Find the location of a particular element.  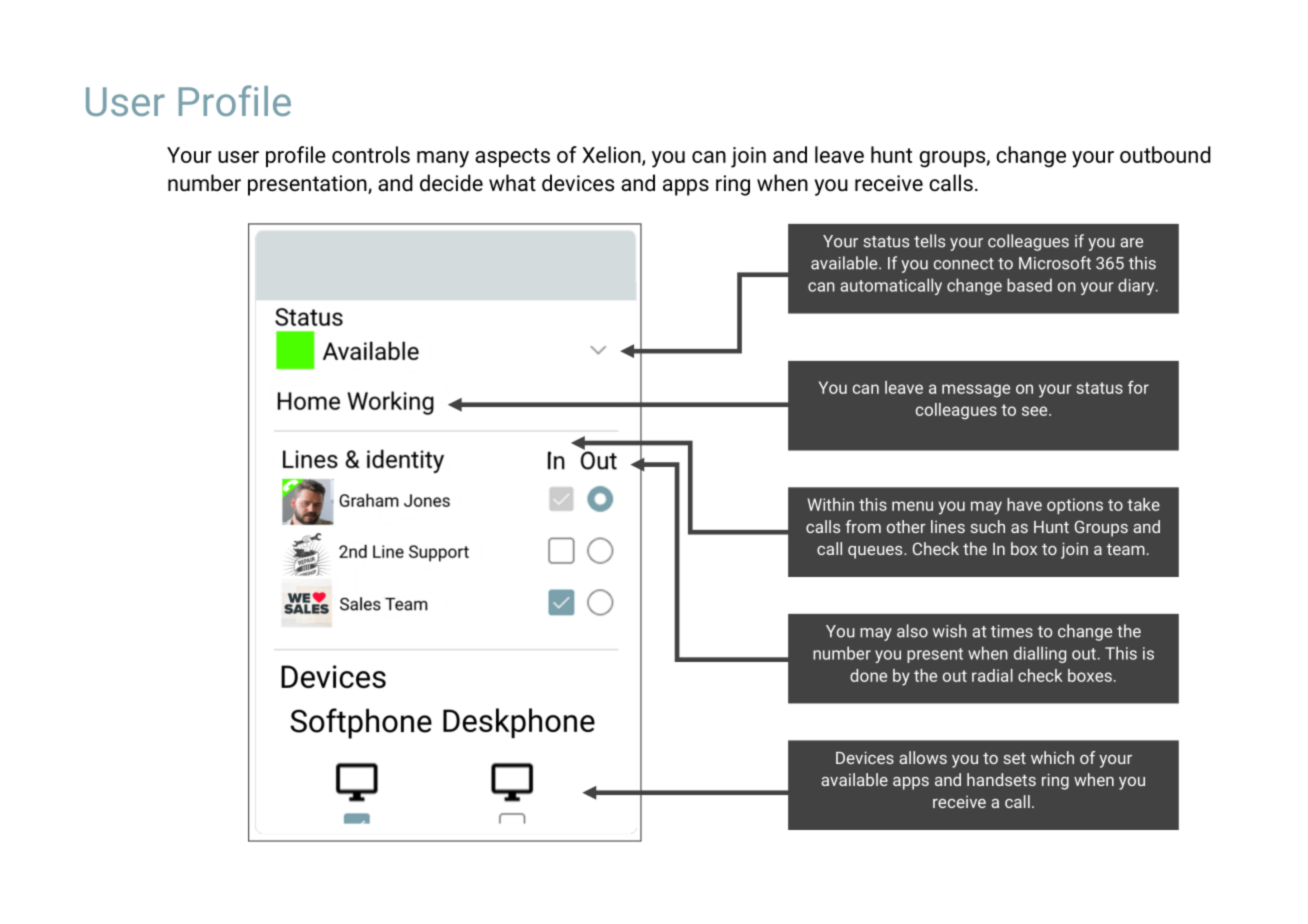

allows is located at coordinates (923, 757).
